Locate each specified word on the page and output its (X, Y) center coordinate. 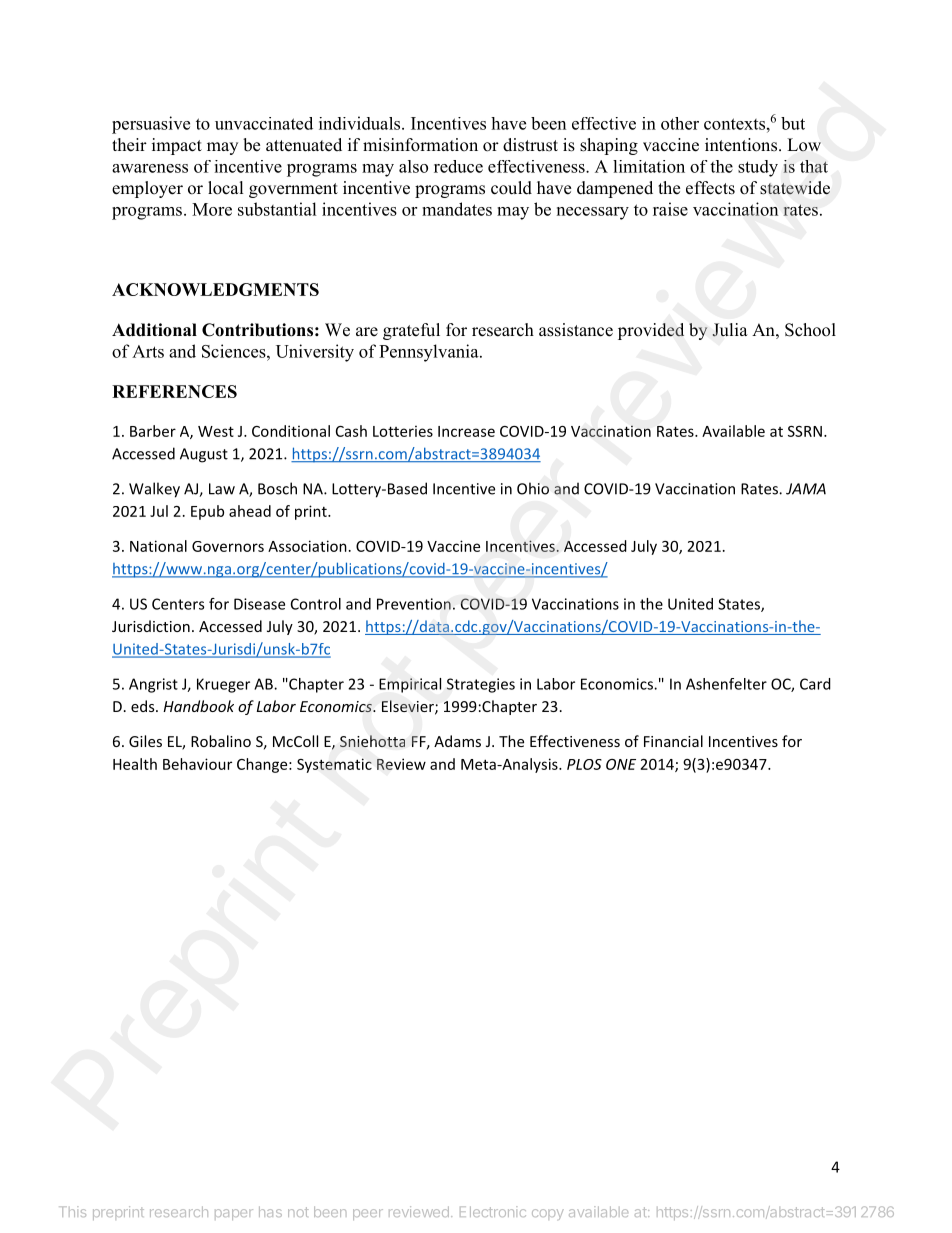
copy (548, 1214)
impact (177, 146)
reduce (458, 166)
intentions (742, 145)
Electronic (493, 1211)
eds (144, 706)
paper (234, 1214)
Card (815, 684)
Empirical (410, 685)
